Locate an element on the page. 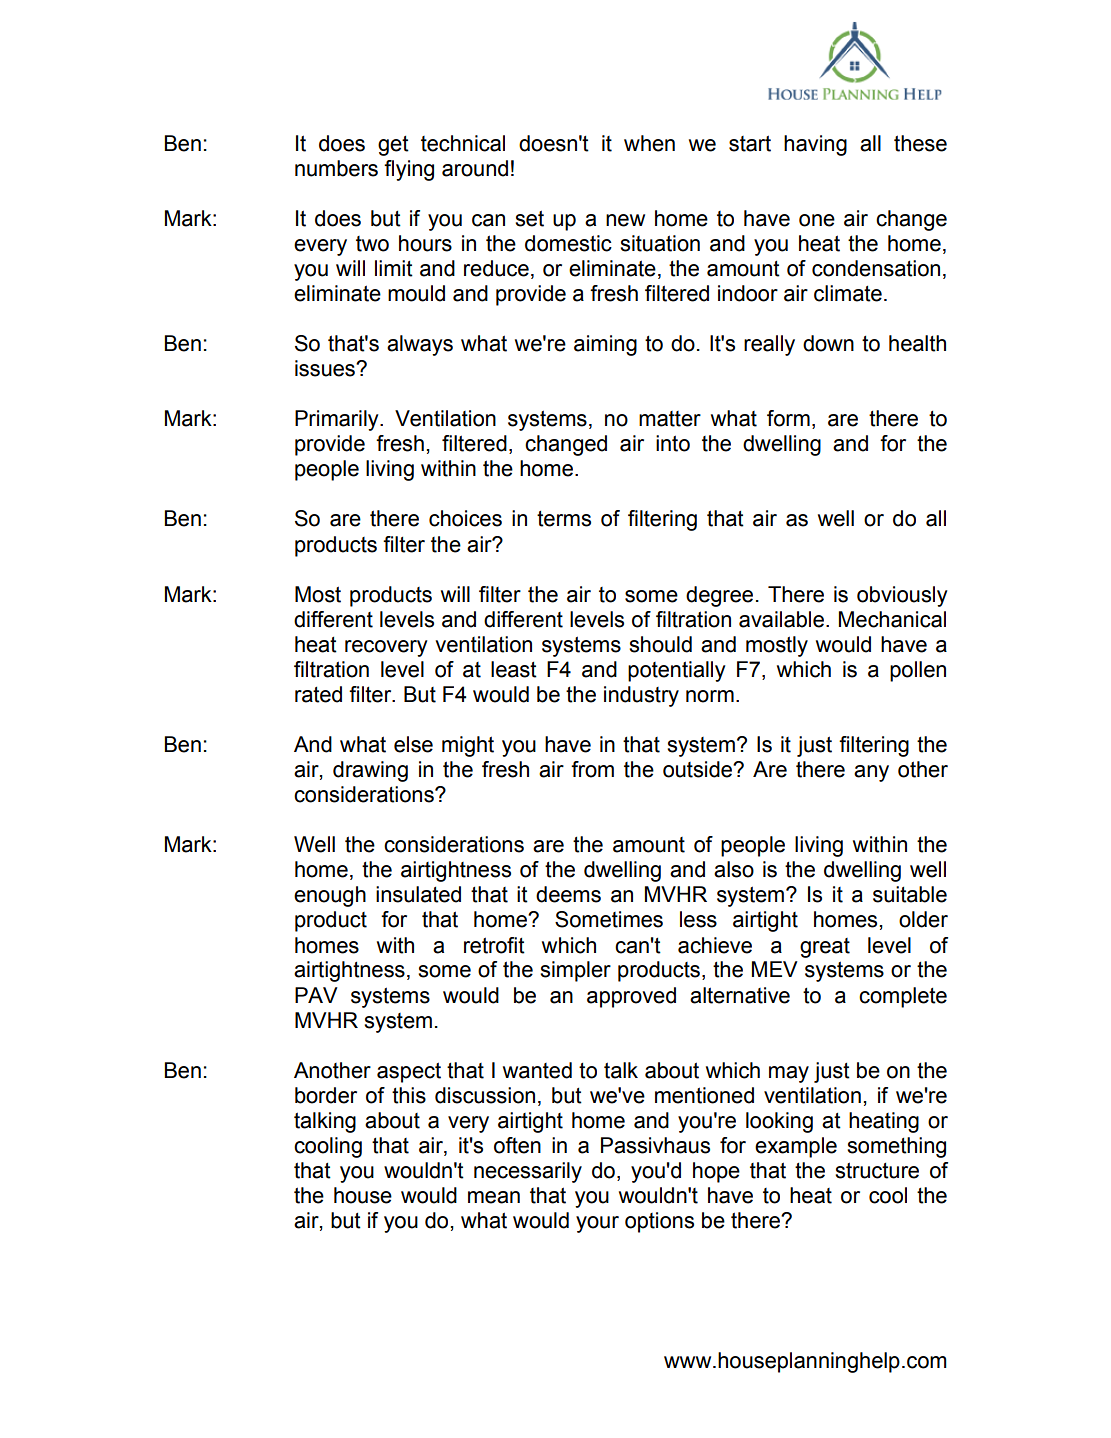 Image resolution: width=1111 pixels, height=1438 pixels. your is located at coordinates (597, 1224).
